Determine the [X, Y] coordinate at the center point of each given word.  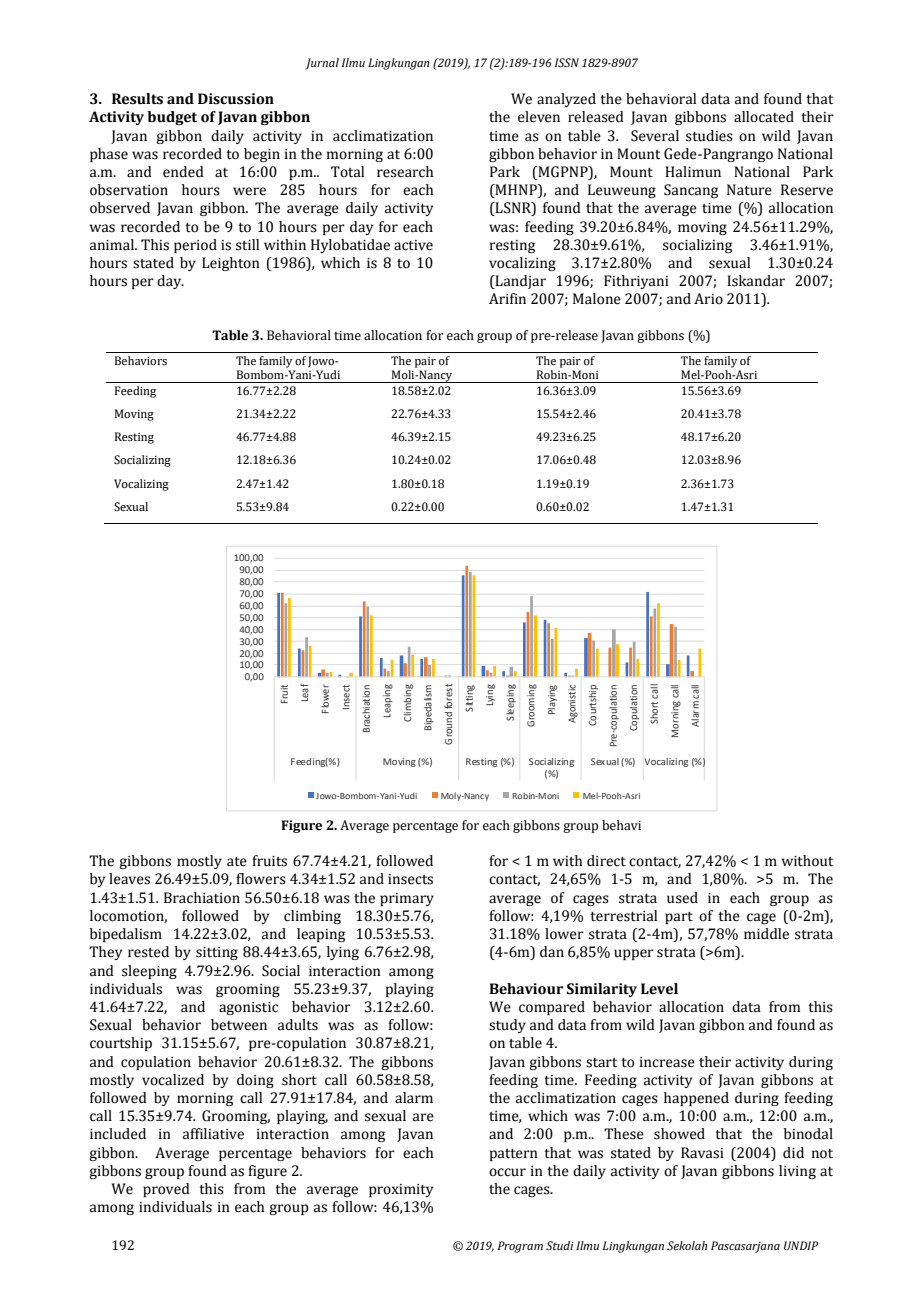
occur [507, 1172]
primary [407, 899]
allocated [764, 117]
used [682, 898]
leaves [129, 879]
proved [166, 1190]
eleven [539, 117]
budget [172, 118]
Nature [749, 190]
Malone [597, 299]
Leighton [231, 264]
